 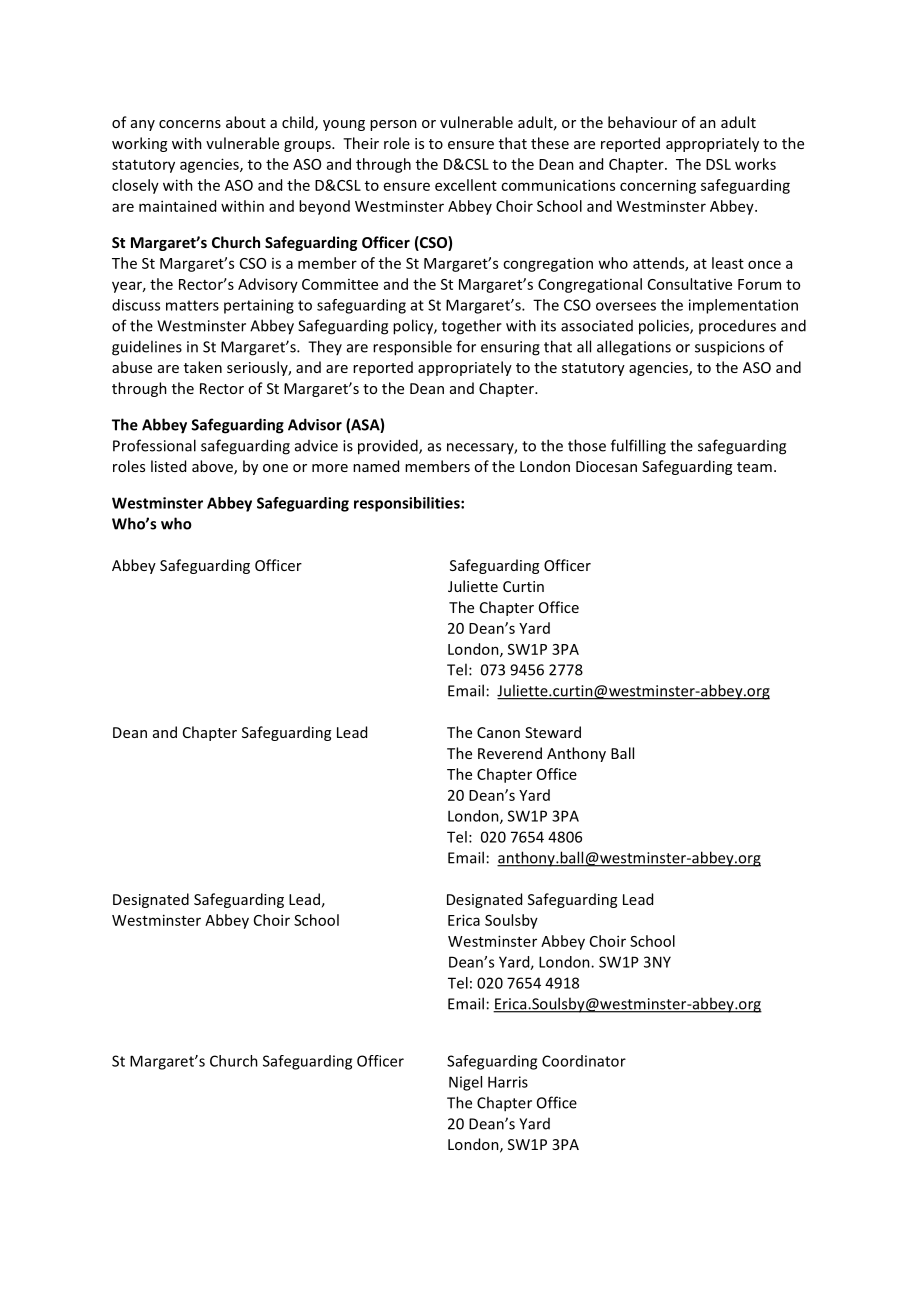 I want to click on fulfilling, so click(x=638, y=447).
